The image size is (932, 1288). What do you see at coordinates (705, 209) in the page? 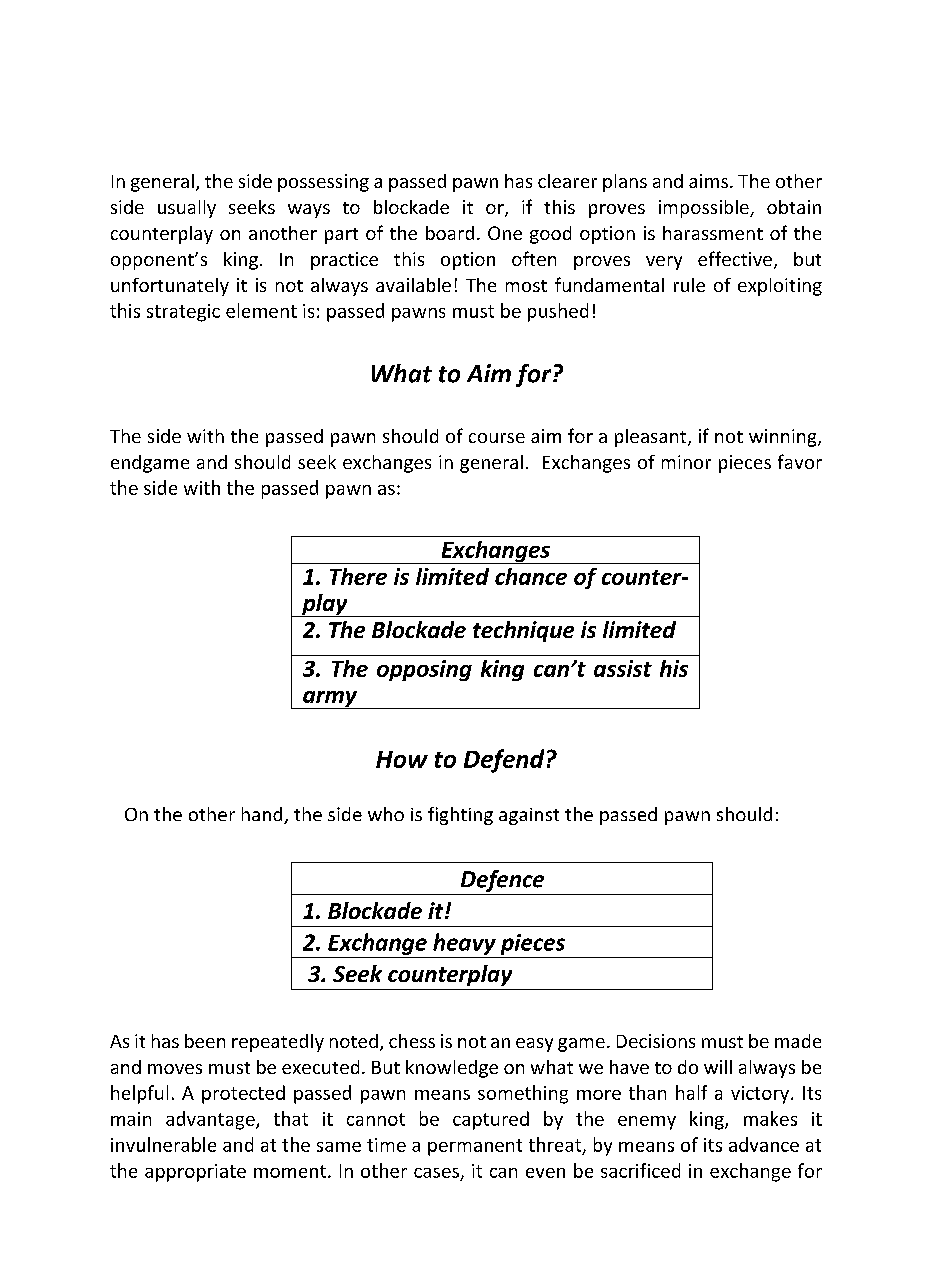
I see `impossible` at bounding box center [705, 209].
